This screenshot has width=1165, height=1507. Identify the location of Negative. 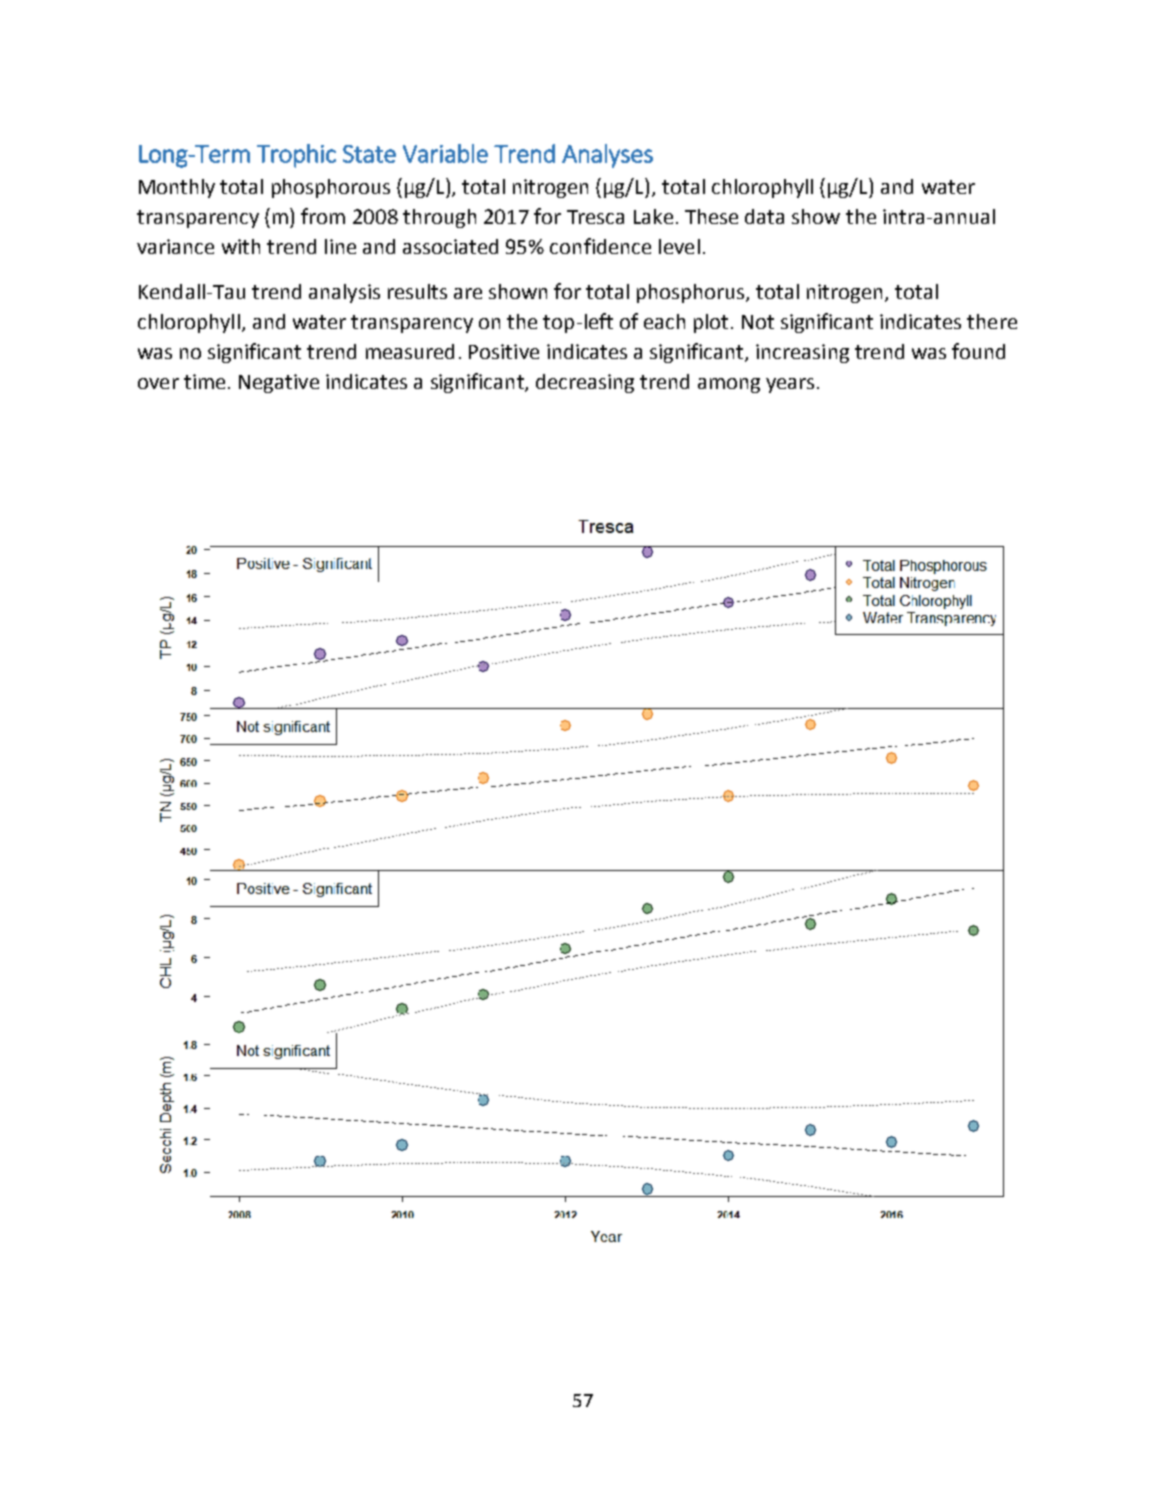
(279, 383).
